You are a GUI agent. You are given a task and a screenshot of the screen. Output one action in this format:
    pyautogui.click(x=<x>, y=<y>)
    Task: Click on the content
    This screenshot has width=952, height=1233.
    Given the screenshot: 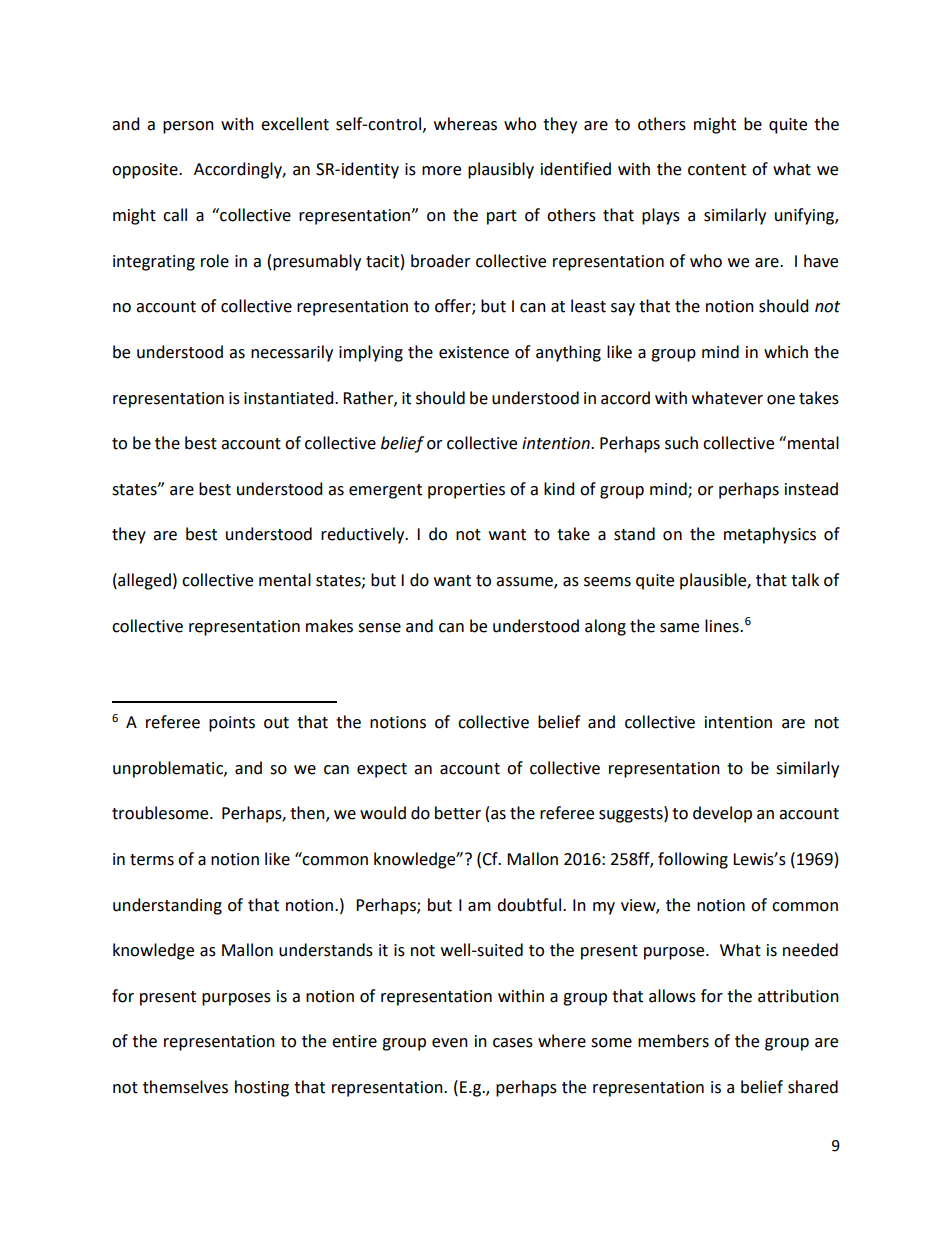 What is the action you would take?
    pyautogui.click(x=717, y=170)
